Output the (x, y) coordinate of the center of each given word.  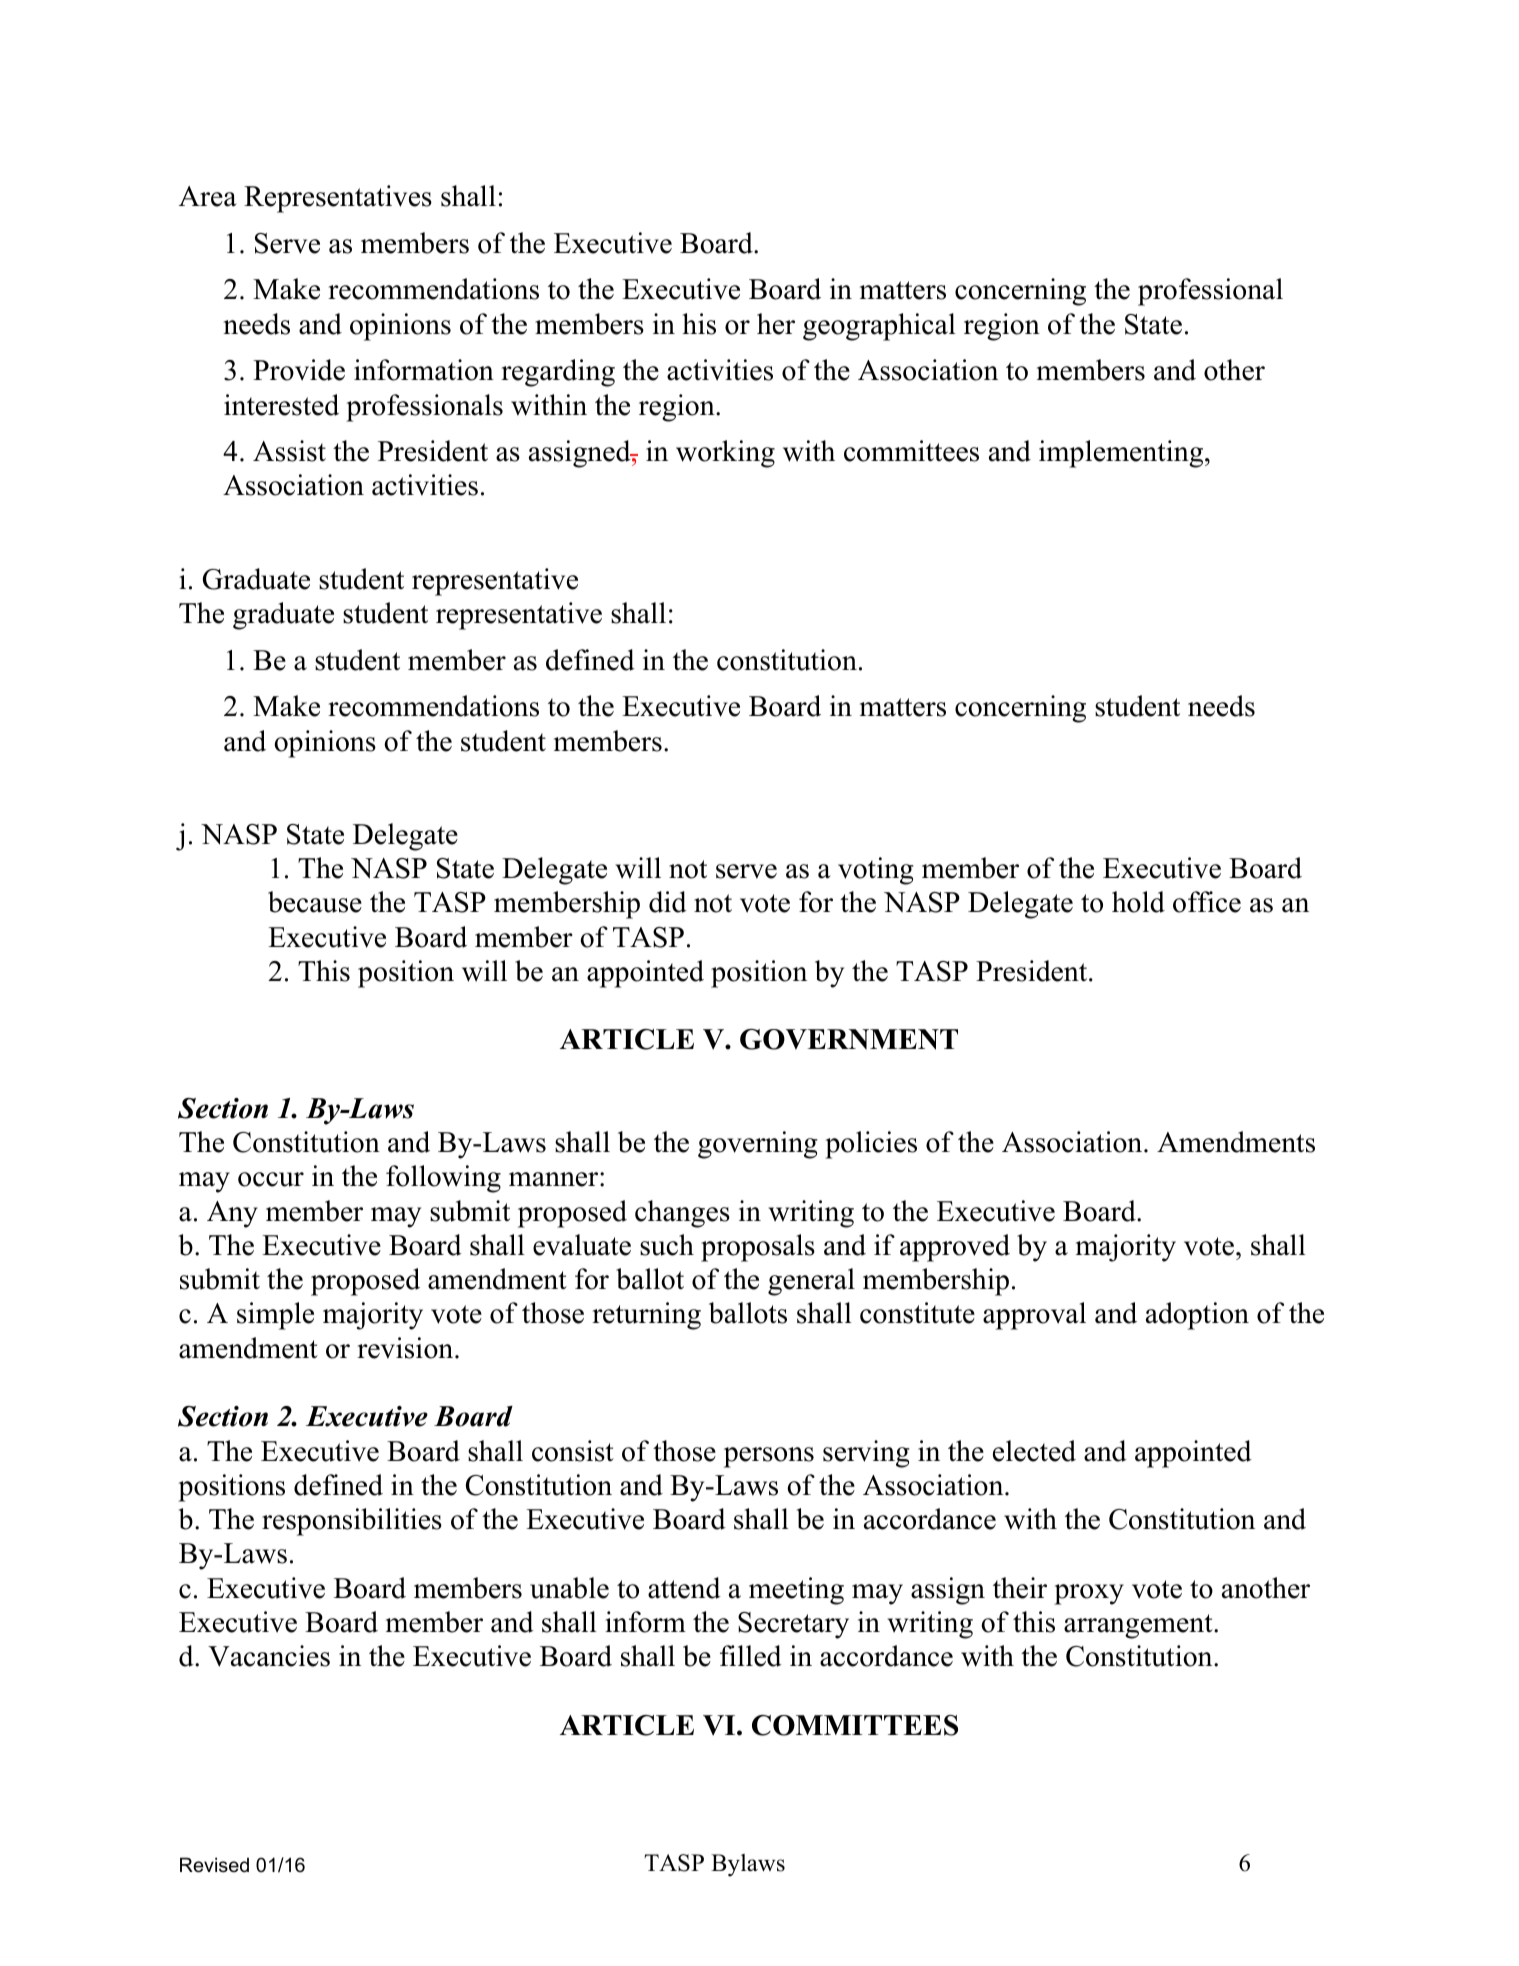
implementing (1121, 454)
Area (208, 196)
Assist (289, 451)
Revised (214, 1865)
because (315, 902)
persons (769, 1457)
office (1207, 902)
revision (405, 1348)
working (725, 454)
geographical (879, 327)
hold (1138, 902)
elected (1034, 1451)
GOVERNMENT (849, 1039)
